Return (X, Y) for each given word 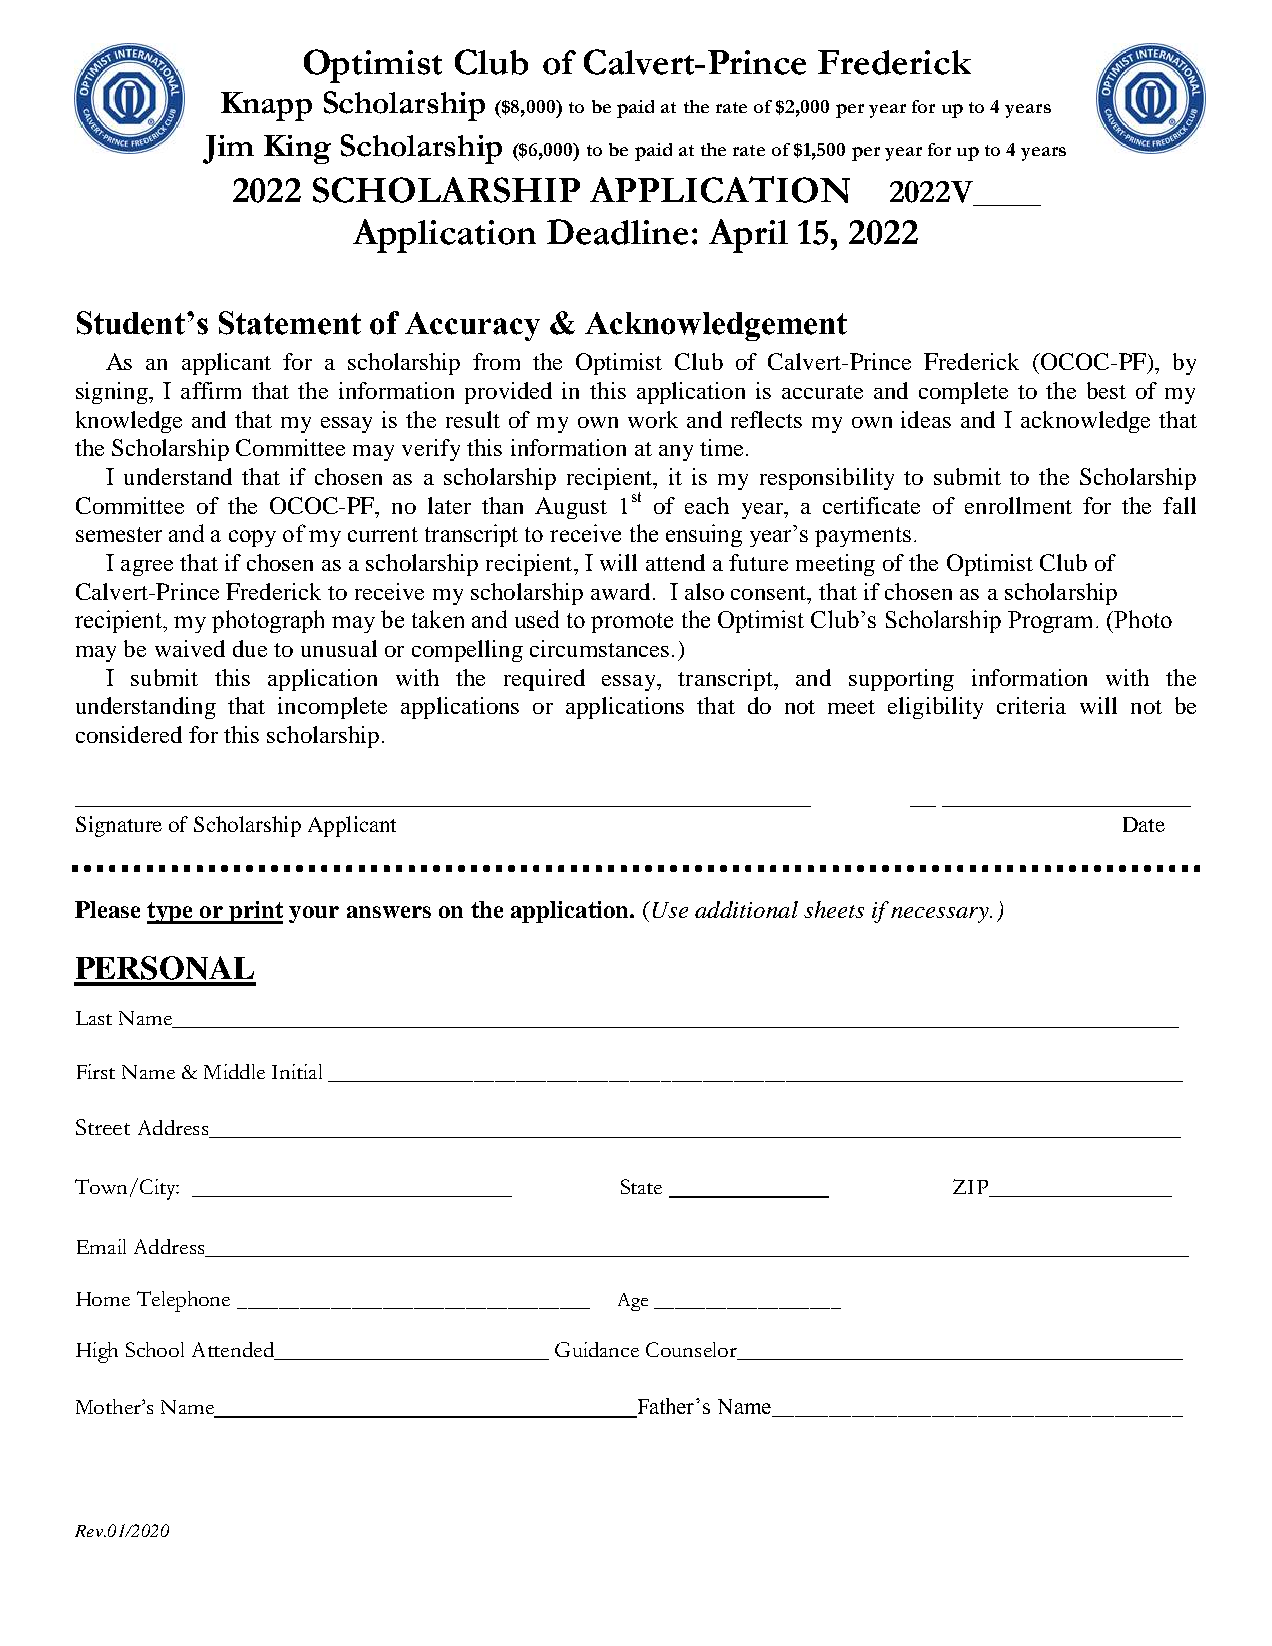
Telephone (183, 1301)
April (748, 236)
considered (129, 734)
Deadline (617, 232)
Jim (228, 149)
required (544, 680)
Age (633, 1302)
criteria (1031, 705)
